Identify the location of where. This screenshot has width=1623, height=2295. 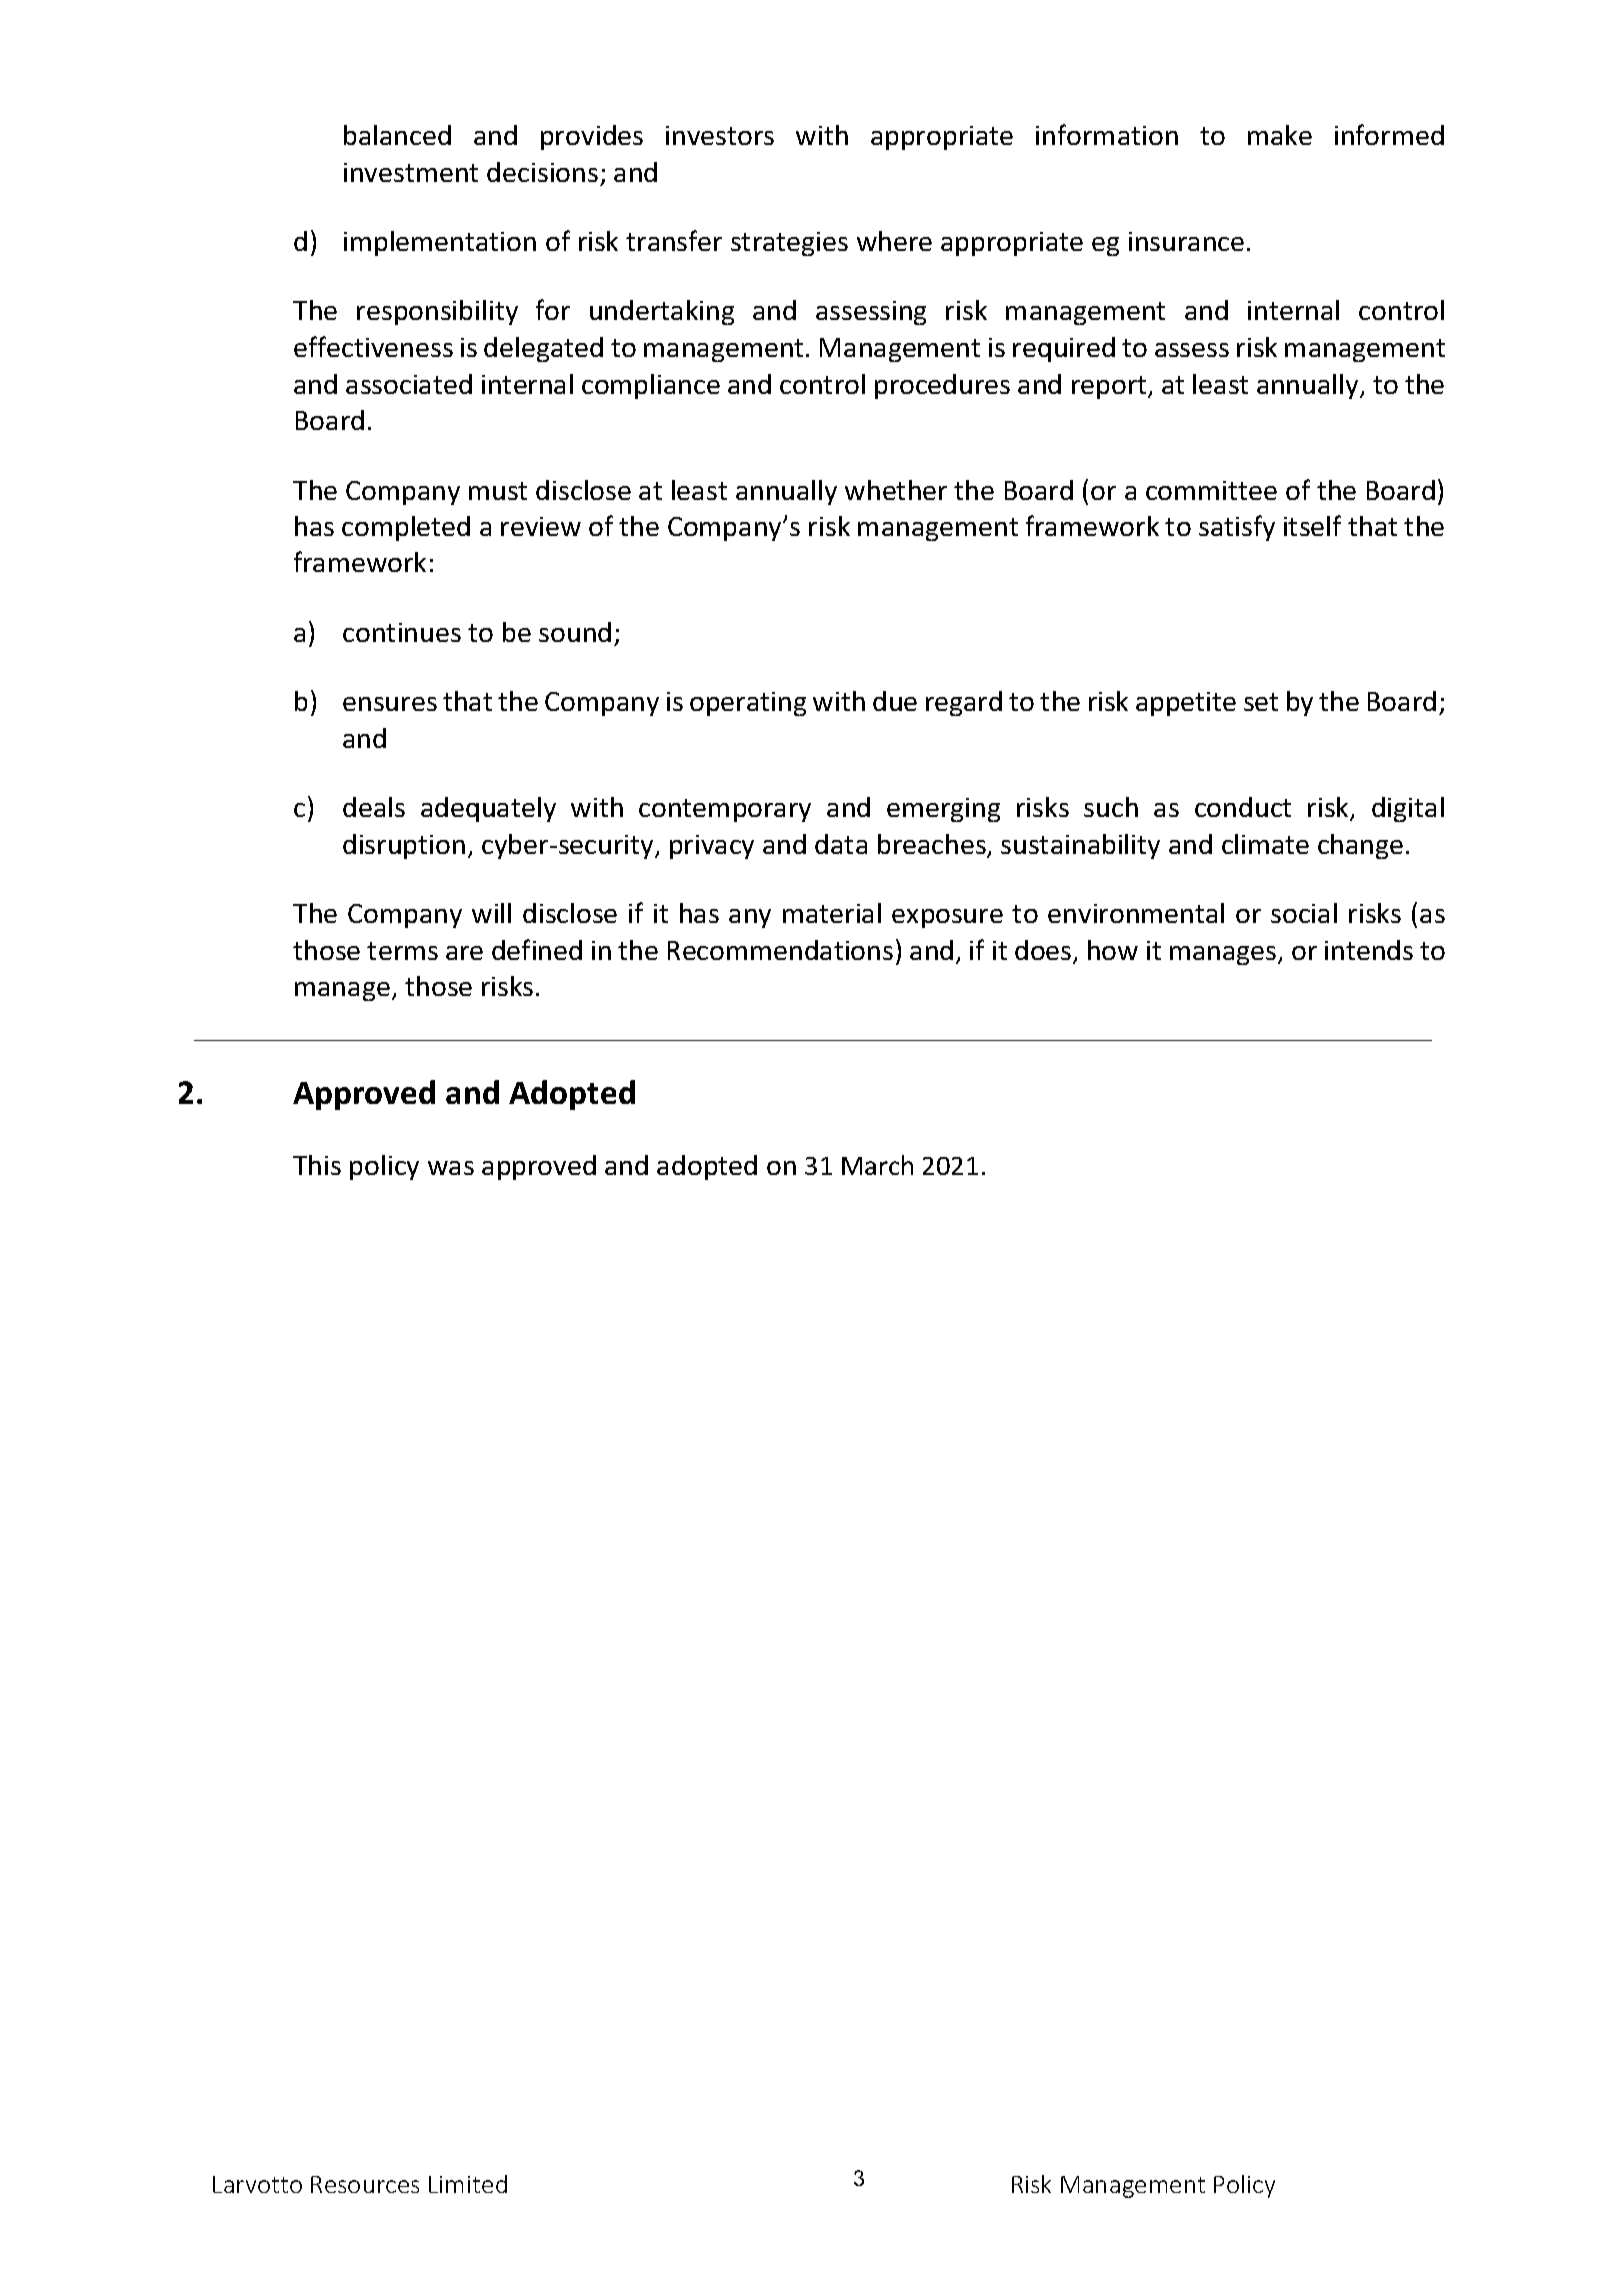
(894, 241).
